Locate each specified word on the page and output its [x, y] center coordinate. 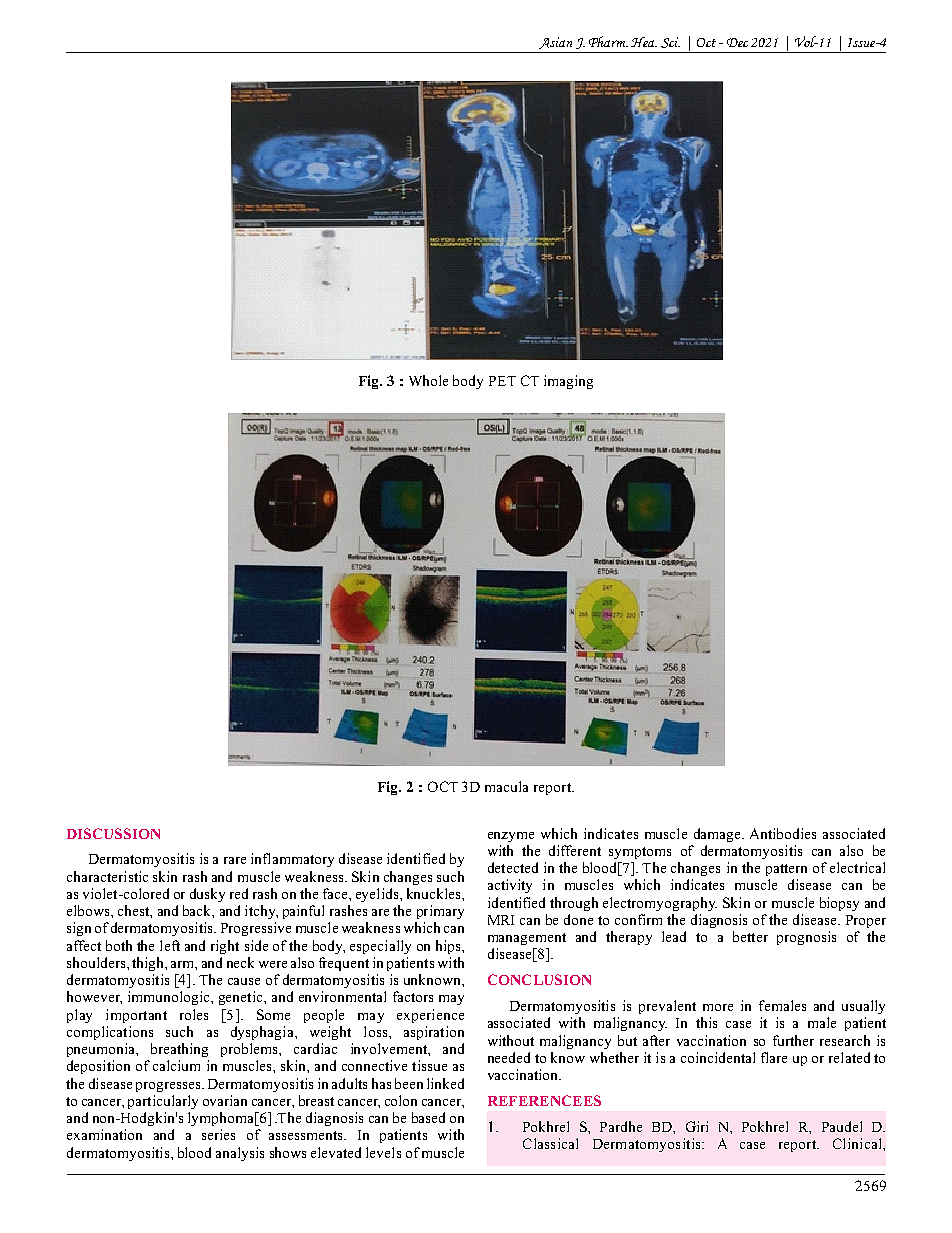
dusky [207, 895]
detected [513, 867]
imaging [568, 382]
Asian [555, 43]
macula [506, 786]
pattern [786, 870]
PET [502, 381]
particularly [163, 1102]
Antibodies [783, 833]
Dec [737, 42]
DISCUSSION [113, 833]
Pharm [608, 41]
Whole [428, 380]
